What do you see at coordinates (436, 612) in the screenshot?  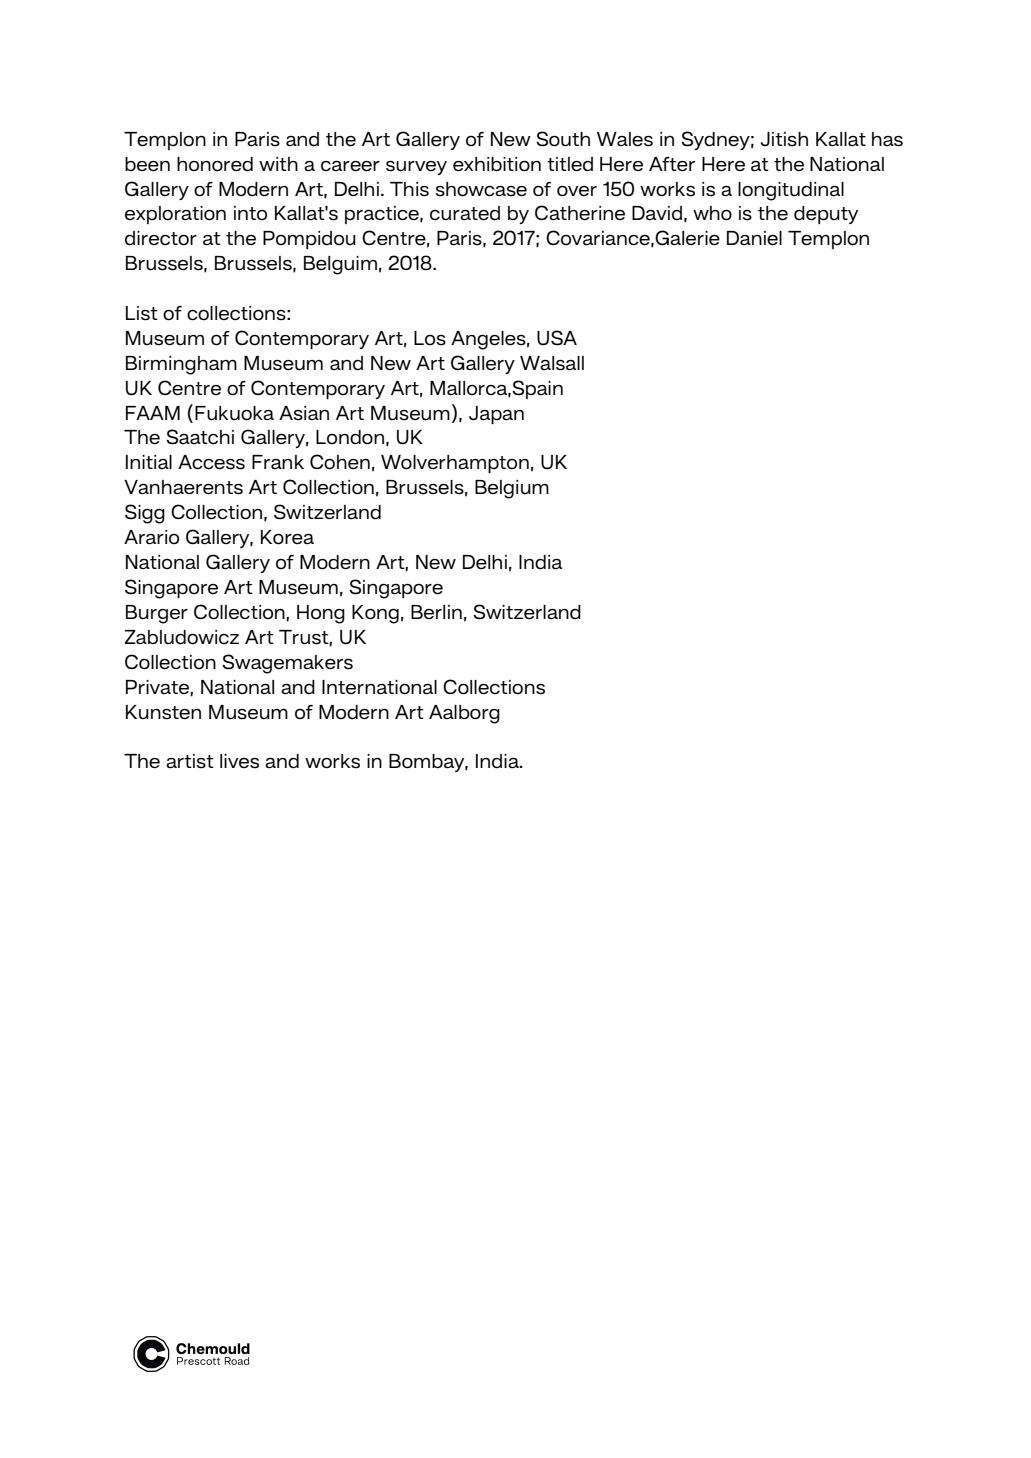 I see `Berlin` at bounding box center [436, 612].
